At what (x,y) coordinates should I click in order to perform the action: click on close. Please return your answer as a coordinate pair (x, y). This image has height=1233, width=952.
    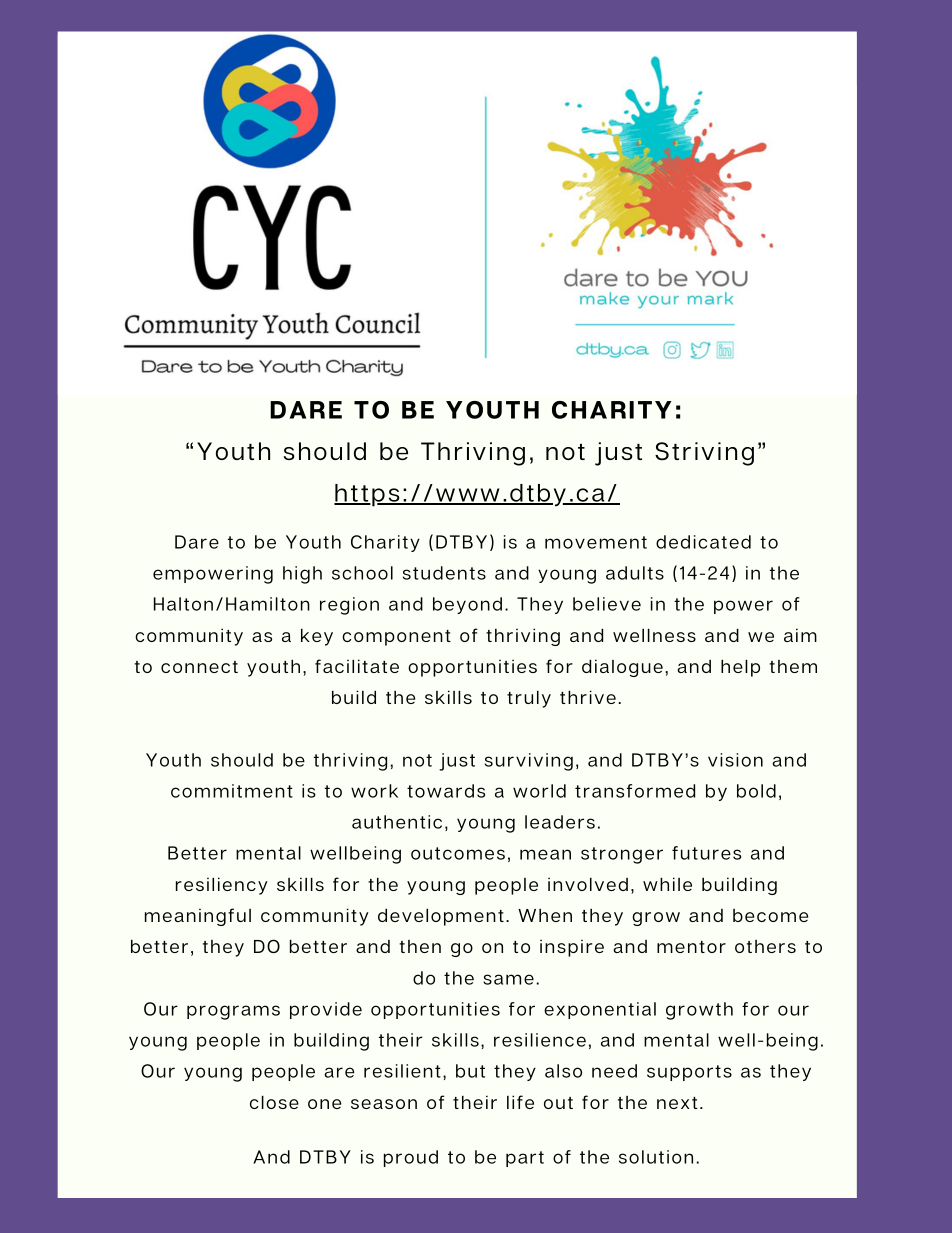
    Looking at the image, I should click on (274, 1102).
